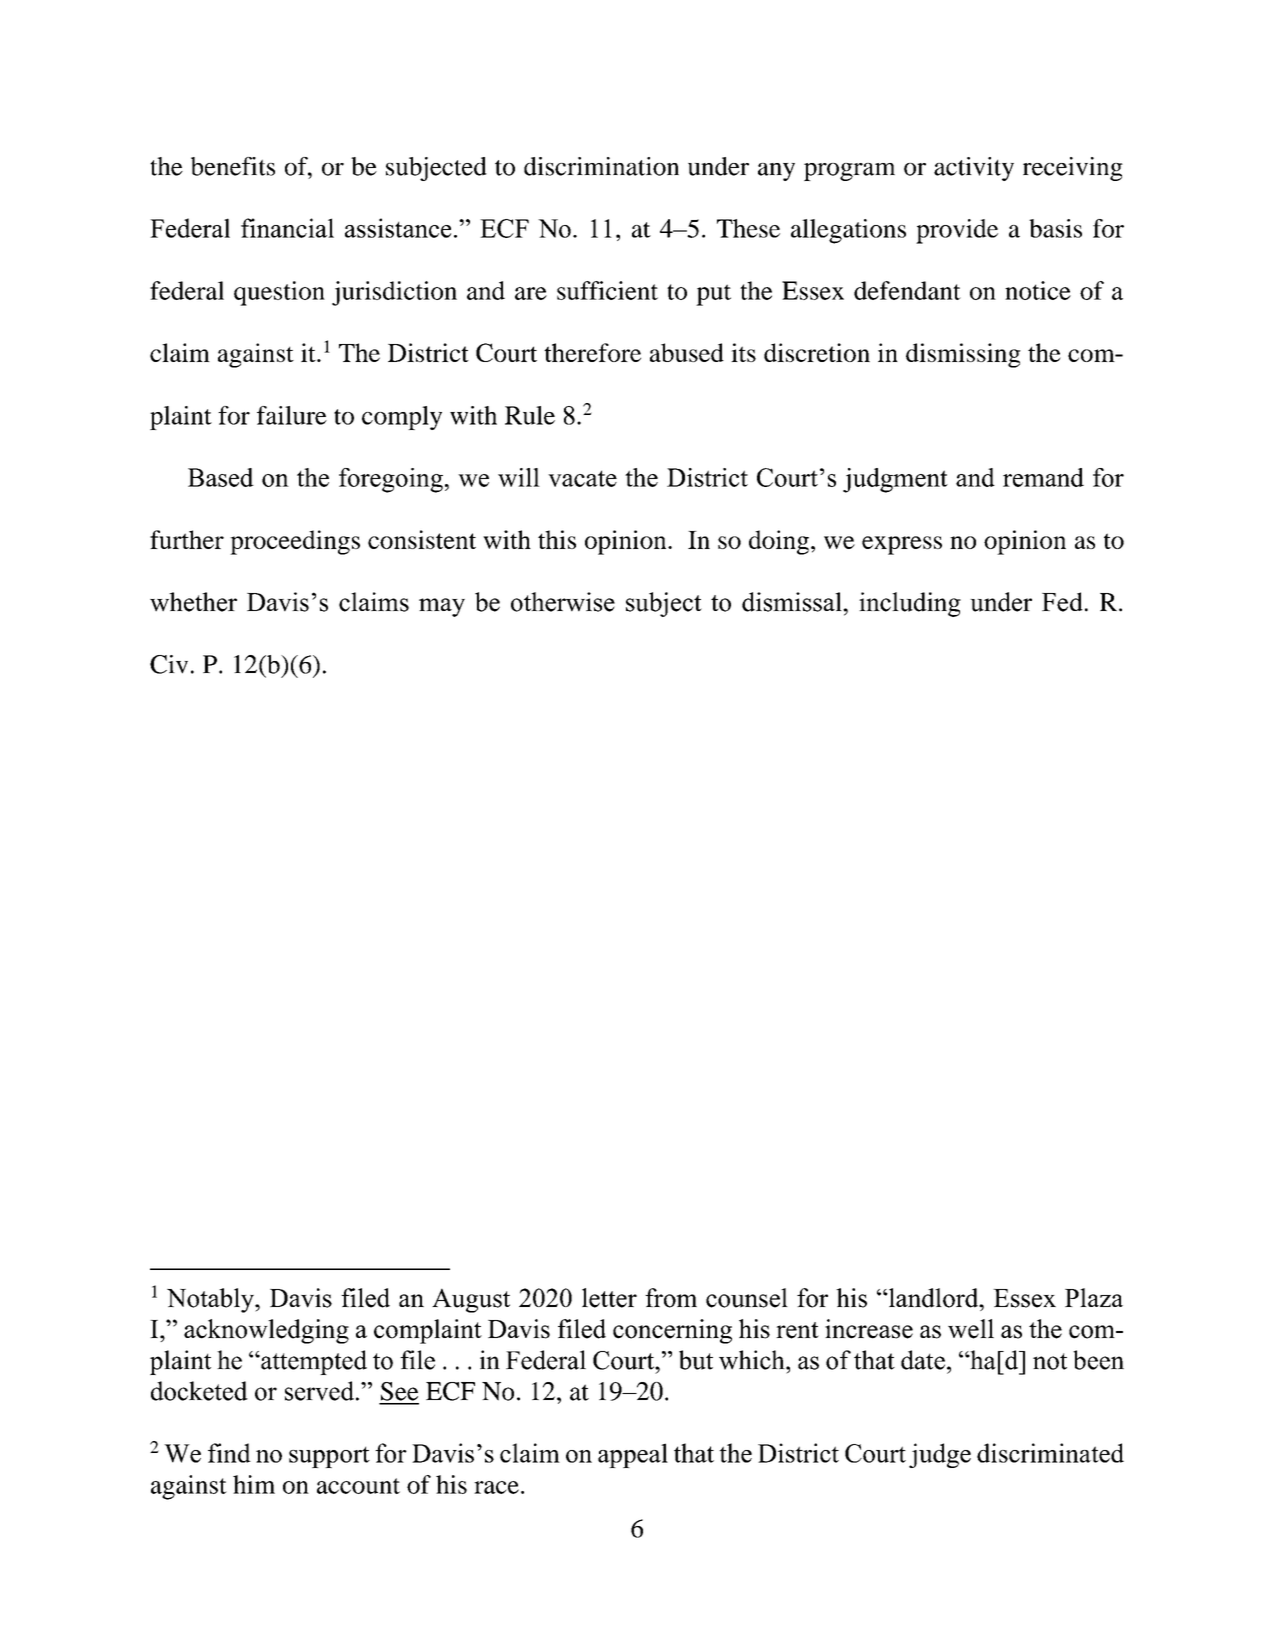  What do you see at coordinates (601, 166) in the image?
I see `discrimination` at bounding box center [601, 166].
